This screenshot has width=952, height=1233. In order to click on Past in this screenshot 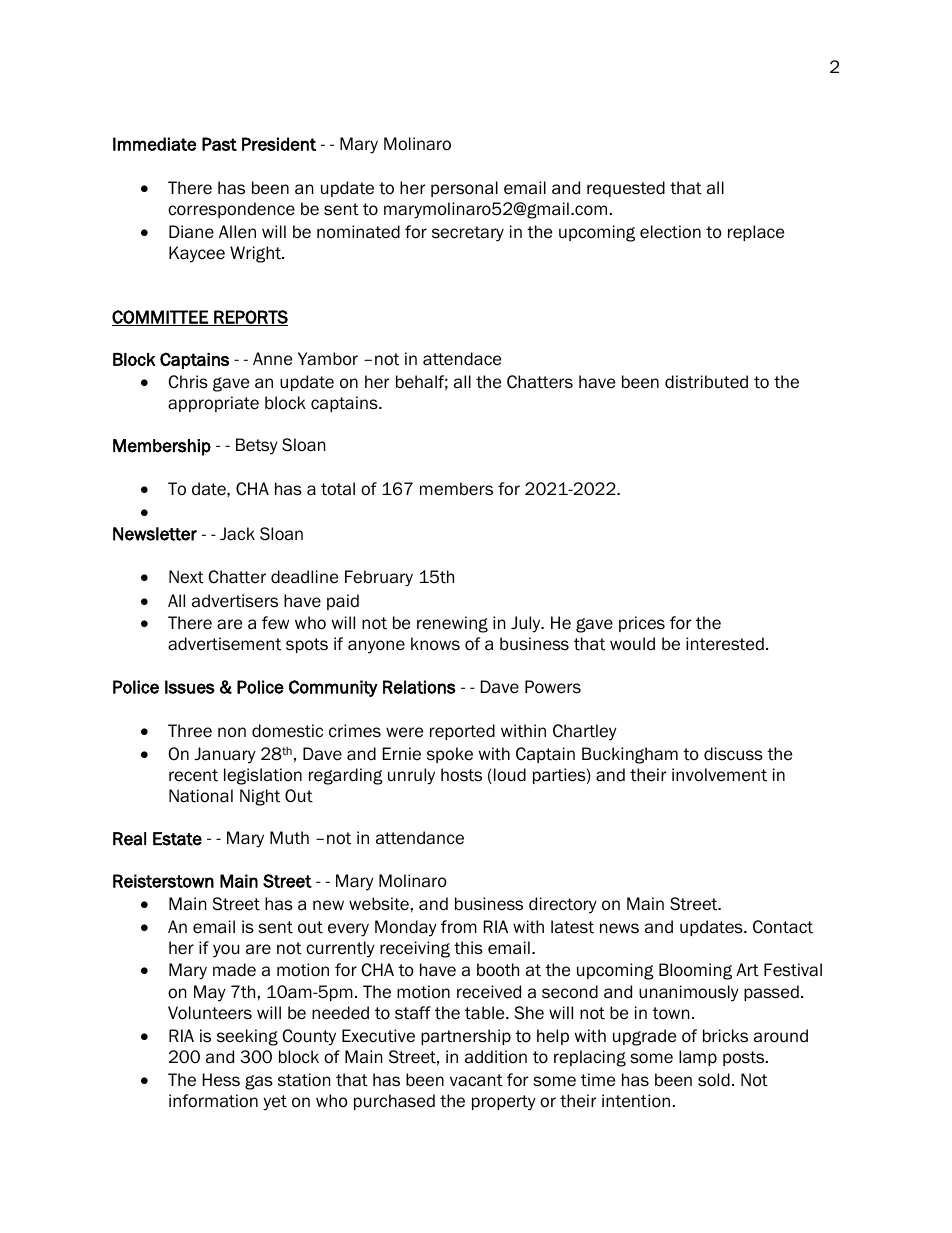, I will do `click(219, 144)`.
